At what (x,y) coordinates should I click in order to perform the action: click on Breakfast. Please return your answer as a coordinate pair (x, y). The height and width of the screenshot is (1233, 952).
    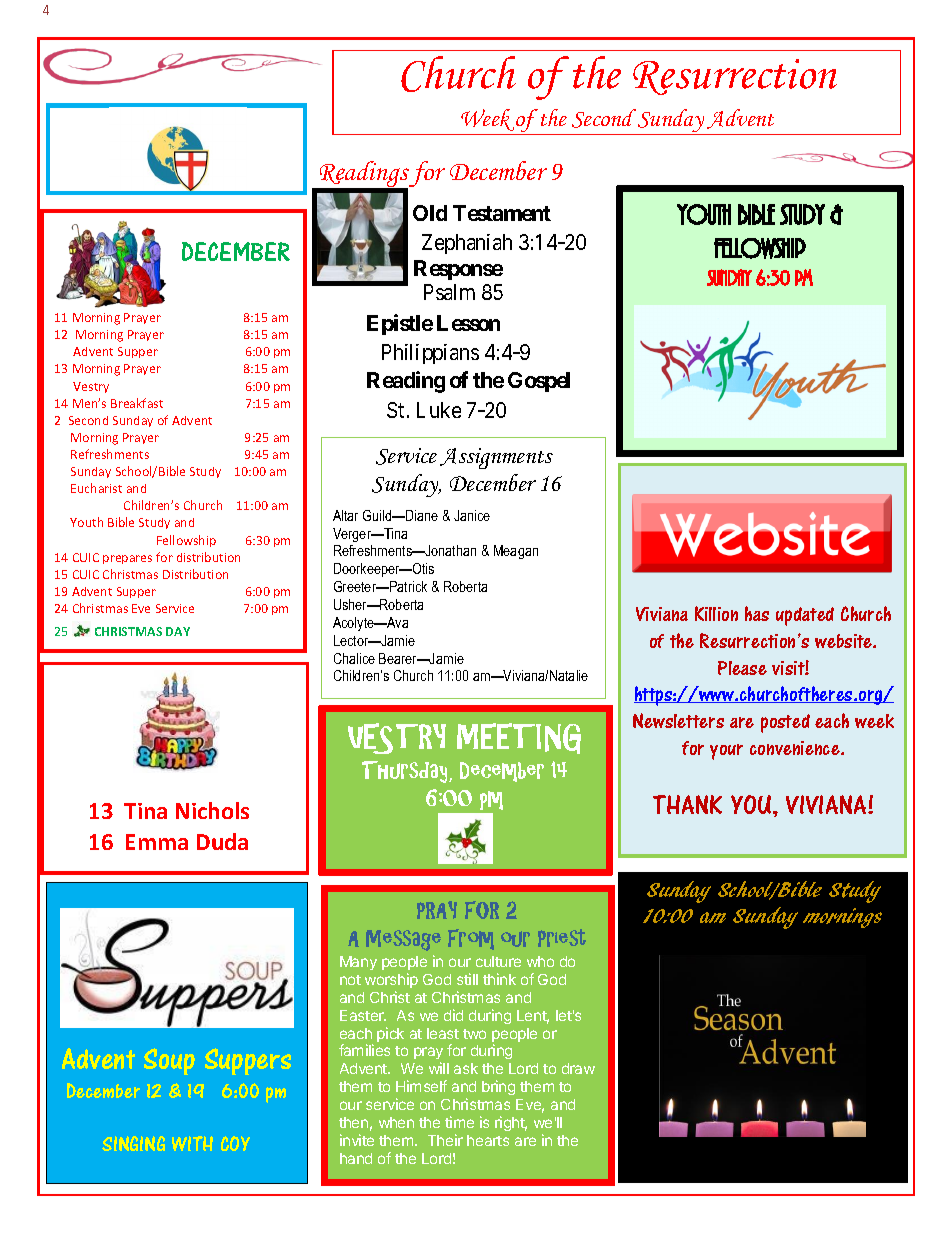
    Looking at the image, I should click on (137, 403).
